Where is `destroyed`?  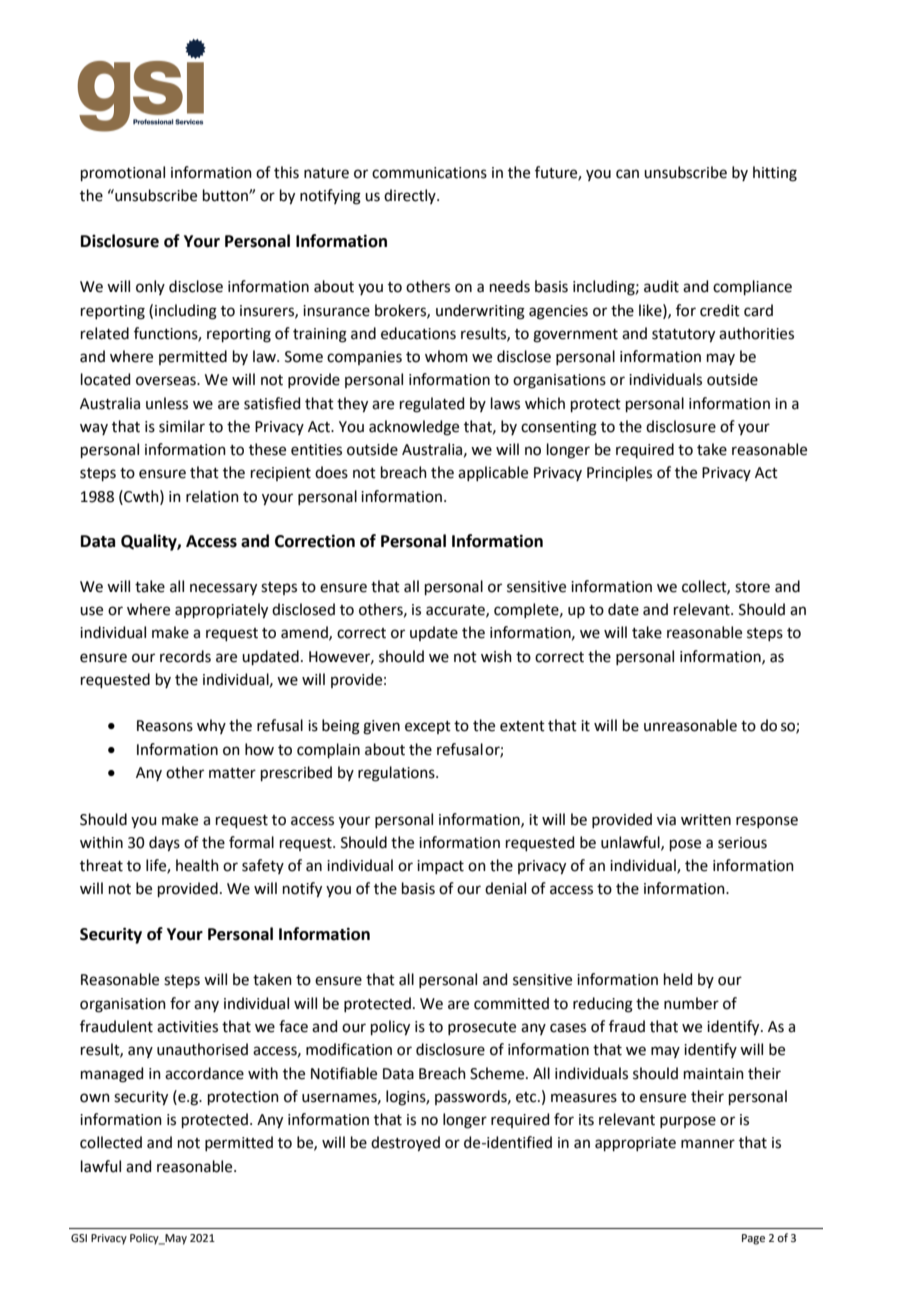
destroyed is located at coordinates (405, 1144).
